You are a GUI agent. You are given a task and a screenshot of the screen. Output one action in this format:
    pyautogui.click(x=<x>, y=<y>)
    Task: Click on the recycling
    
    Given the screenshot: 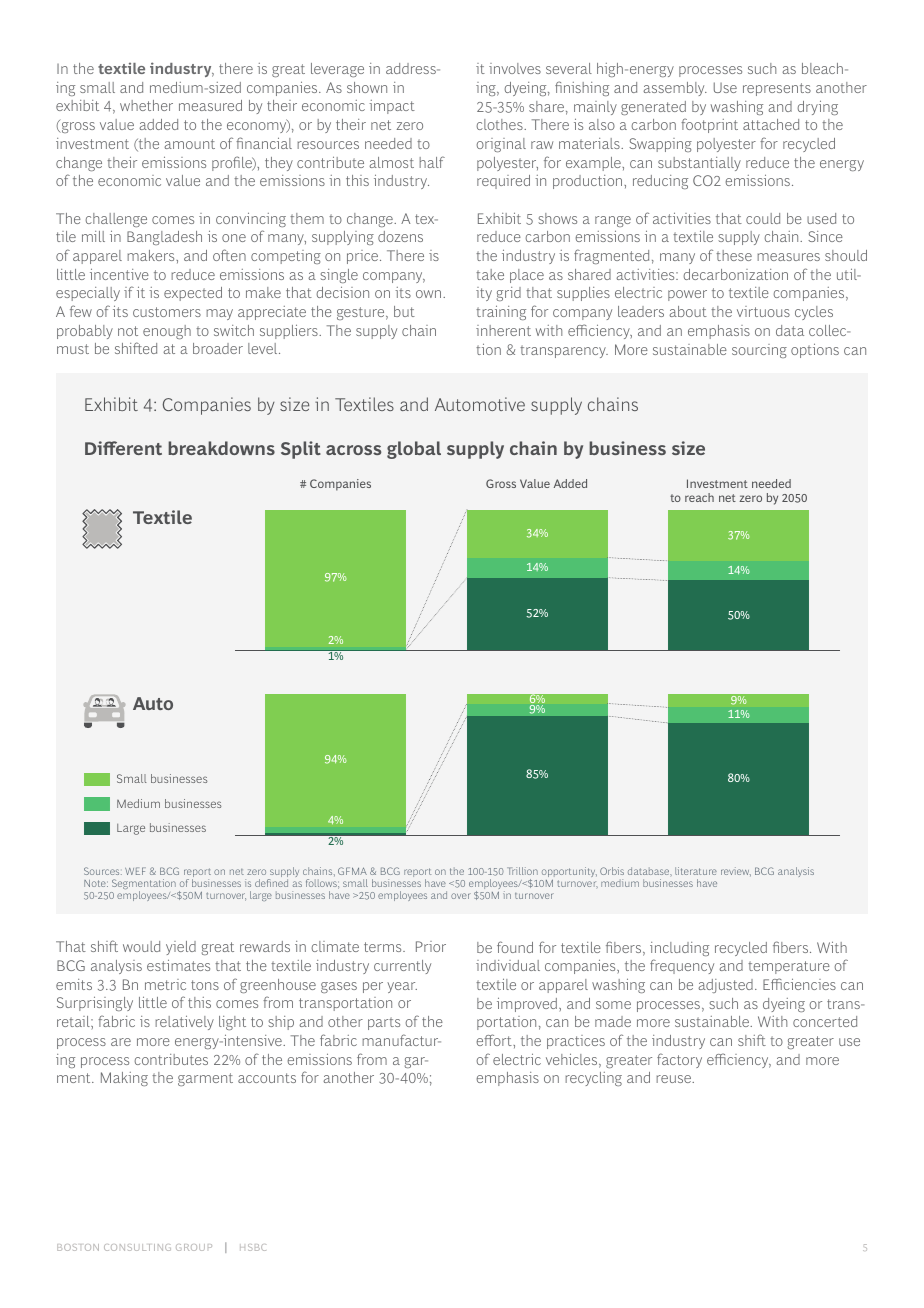 What is the action you would take?
    pyautogui.click(x=593, y=1079)
